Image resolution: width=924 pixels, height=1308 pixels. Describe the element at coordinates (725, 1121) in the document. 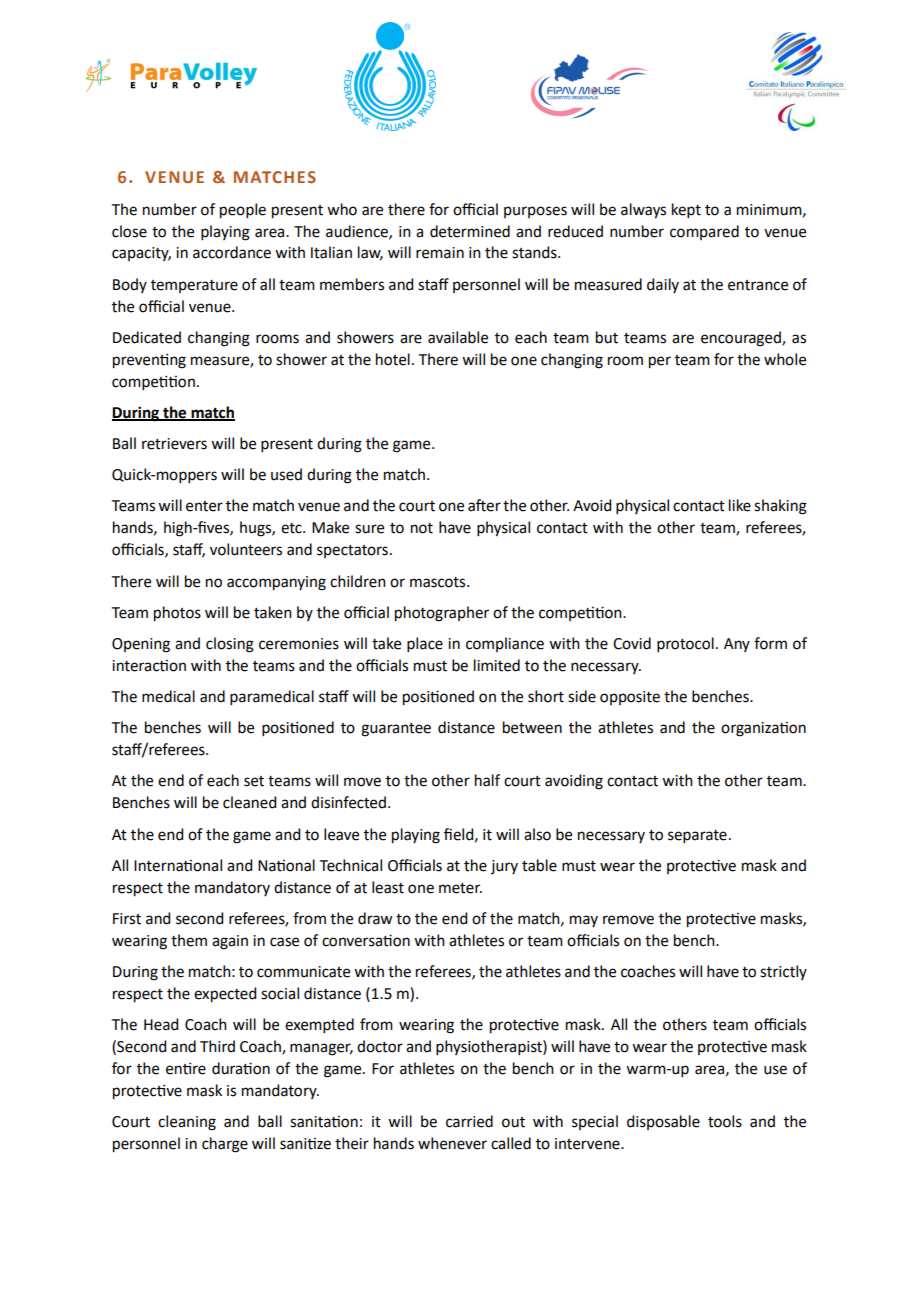

I see `tools` at that location.
